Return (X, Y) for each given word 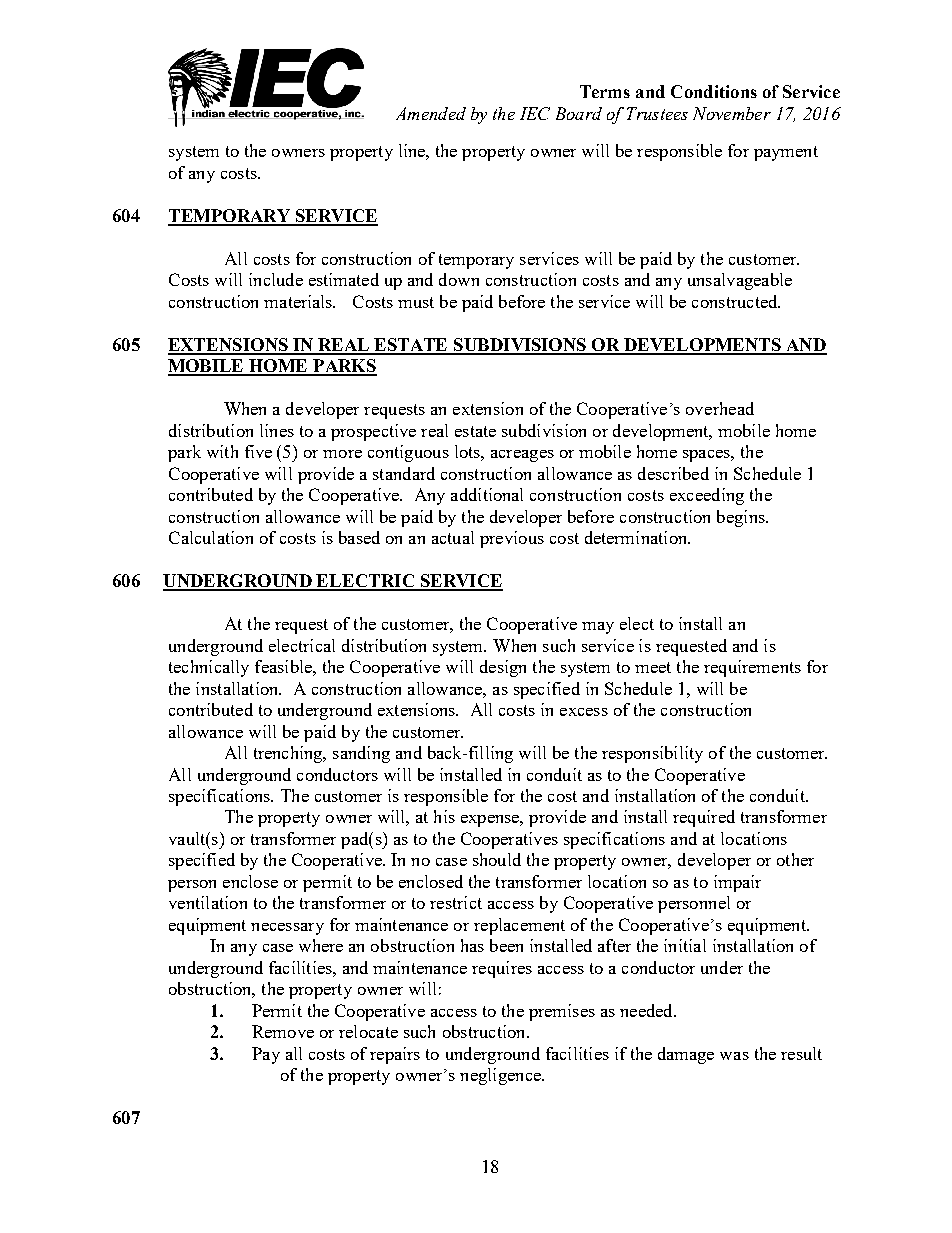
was (734, 1056)
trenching (289, 754)
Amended (431, 113)
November (732, 113)
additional (487, 494)
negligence (501, 1076)
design (503, 668)
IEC (535, 113)
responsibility (652, 754)
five (258, 451)
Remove (283, 1031)
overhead (720, 408)
